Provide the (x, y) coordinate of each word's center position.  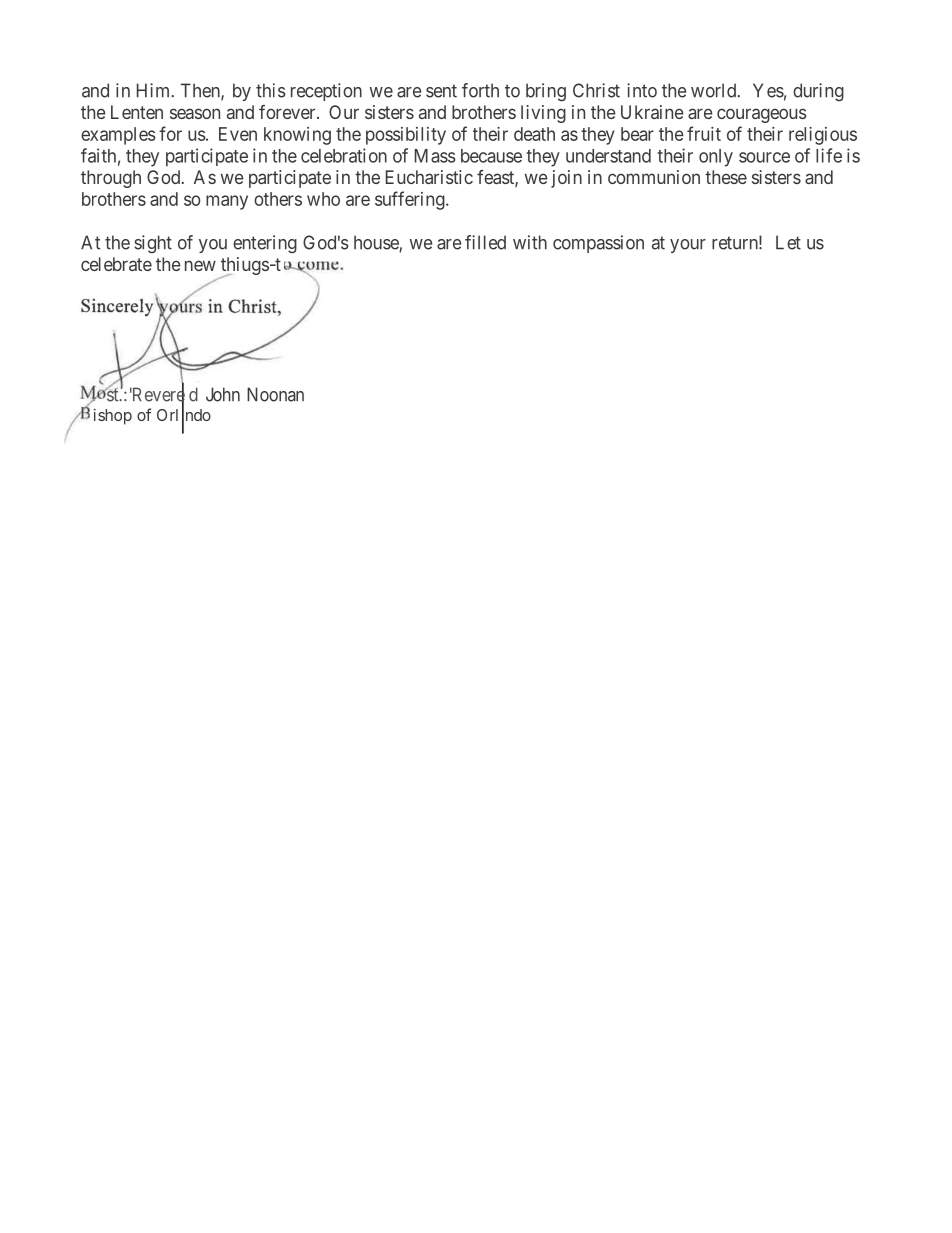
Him (155, 90)
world (715, 90)
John (223, 394)
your (688, 246)
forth (480, 90)
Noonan (275, 394)
